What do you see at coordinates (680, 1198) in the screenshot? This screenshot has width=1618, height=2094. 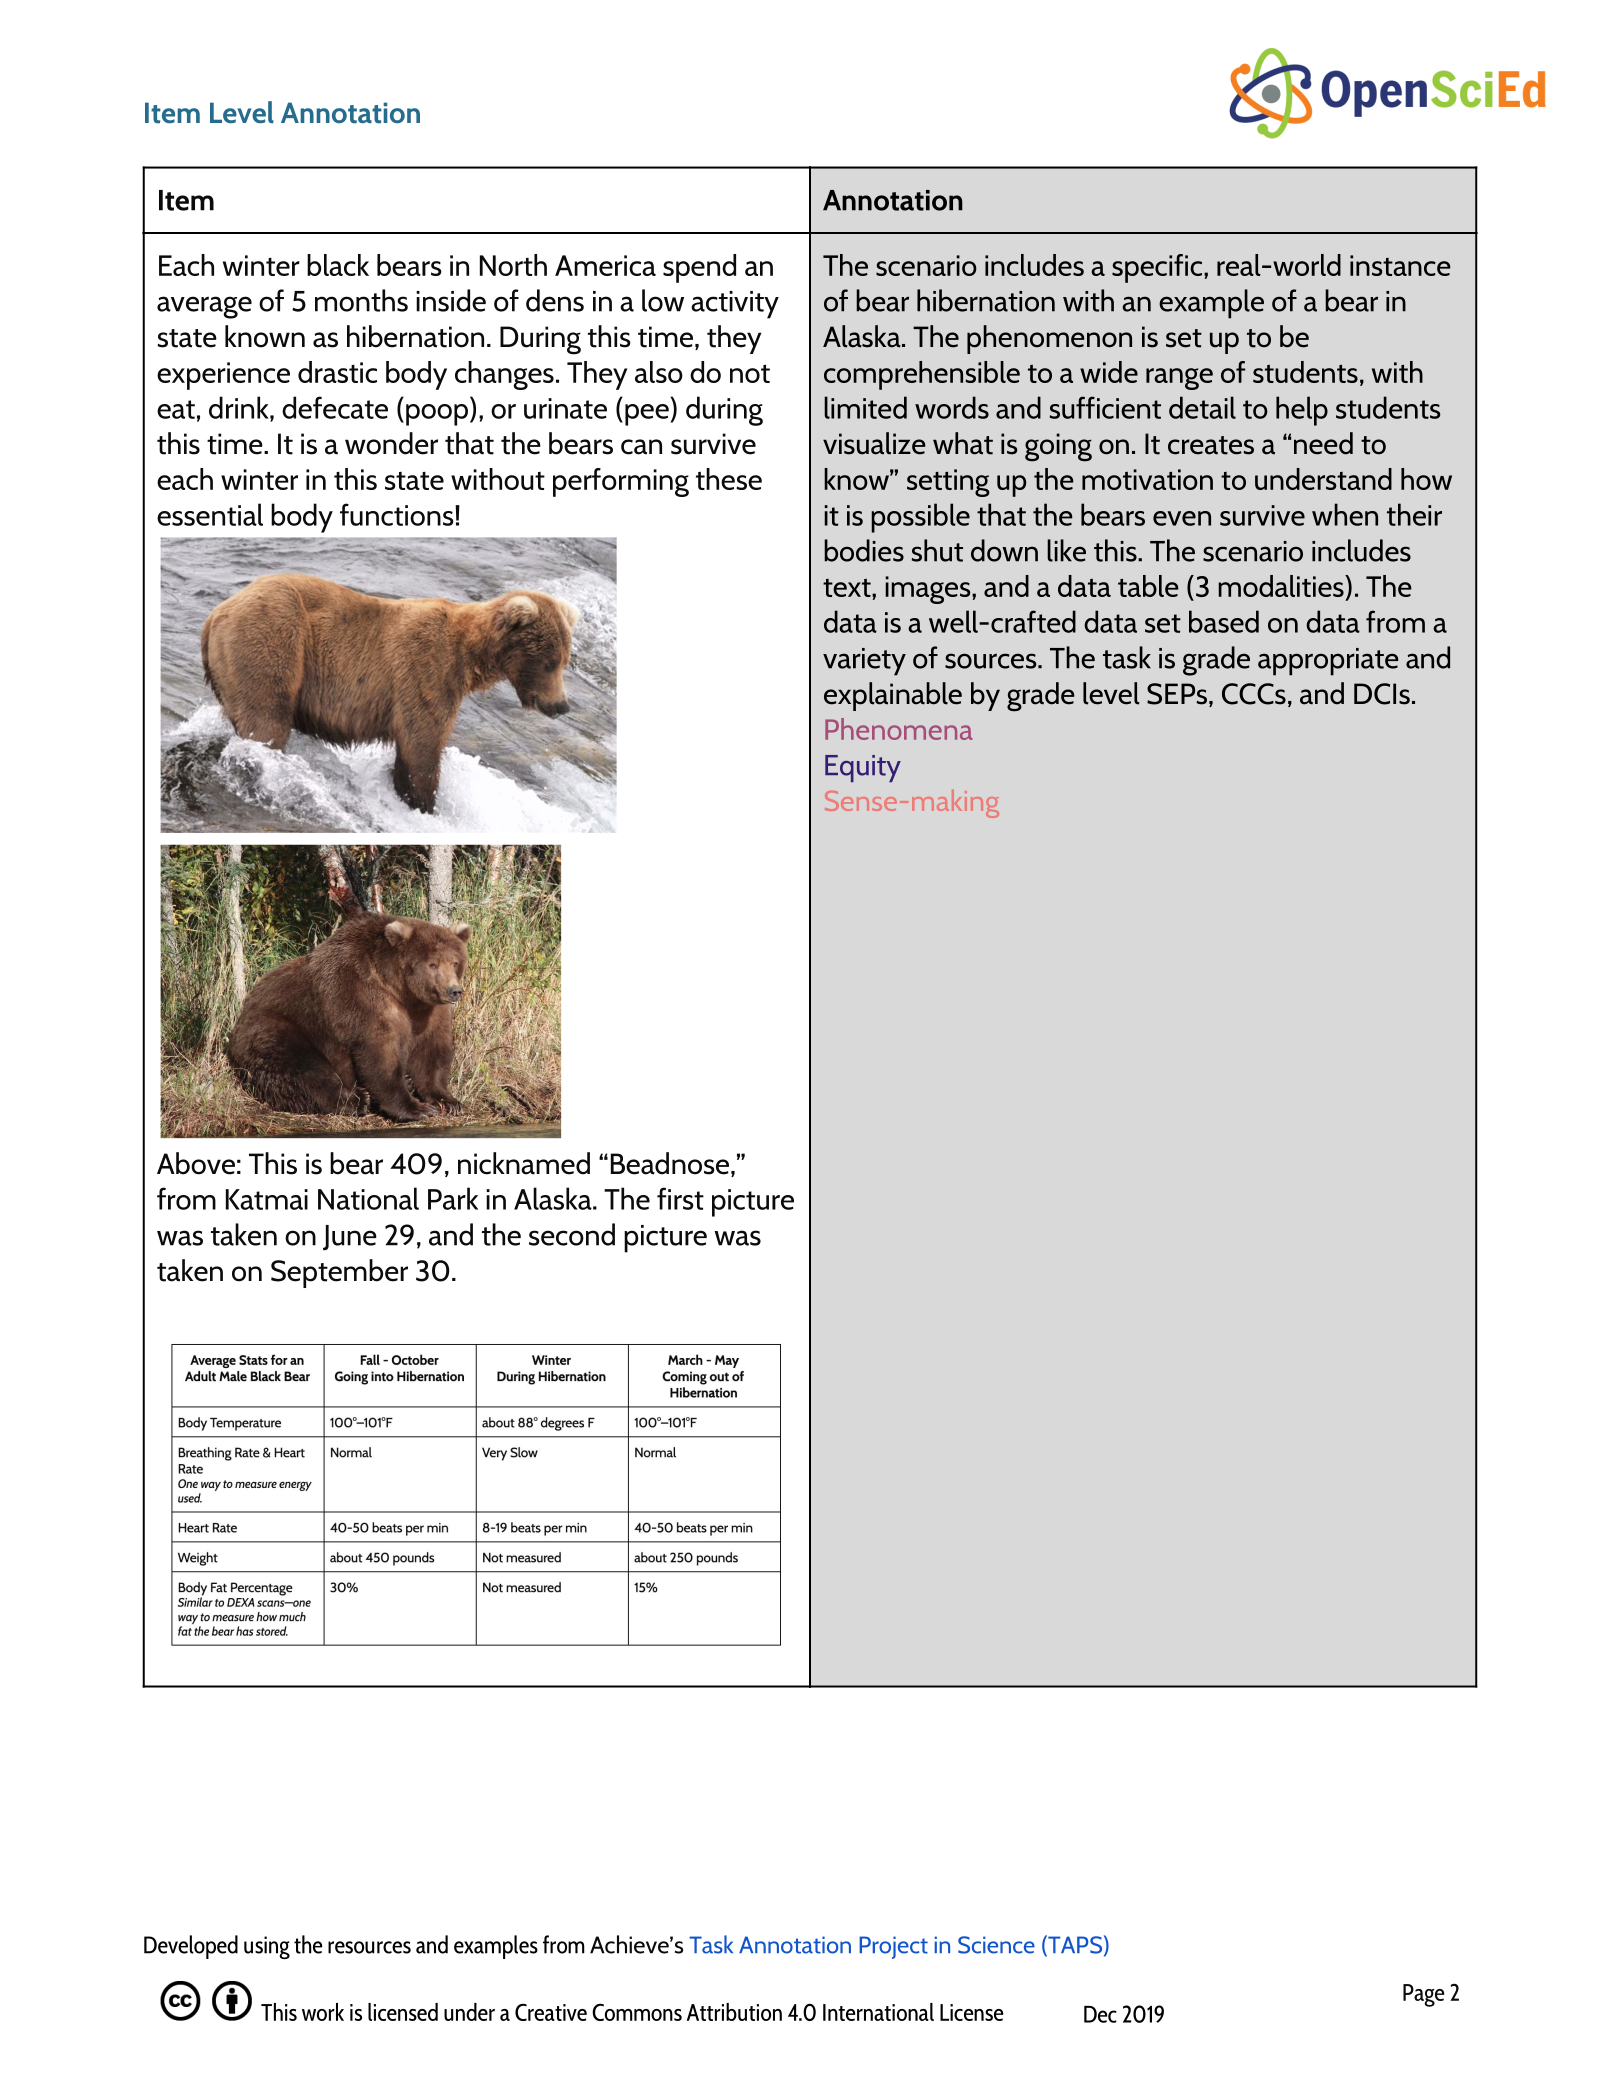 I see `first` at bounding box center [680, 1198].
